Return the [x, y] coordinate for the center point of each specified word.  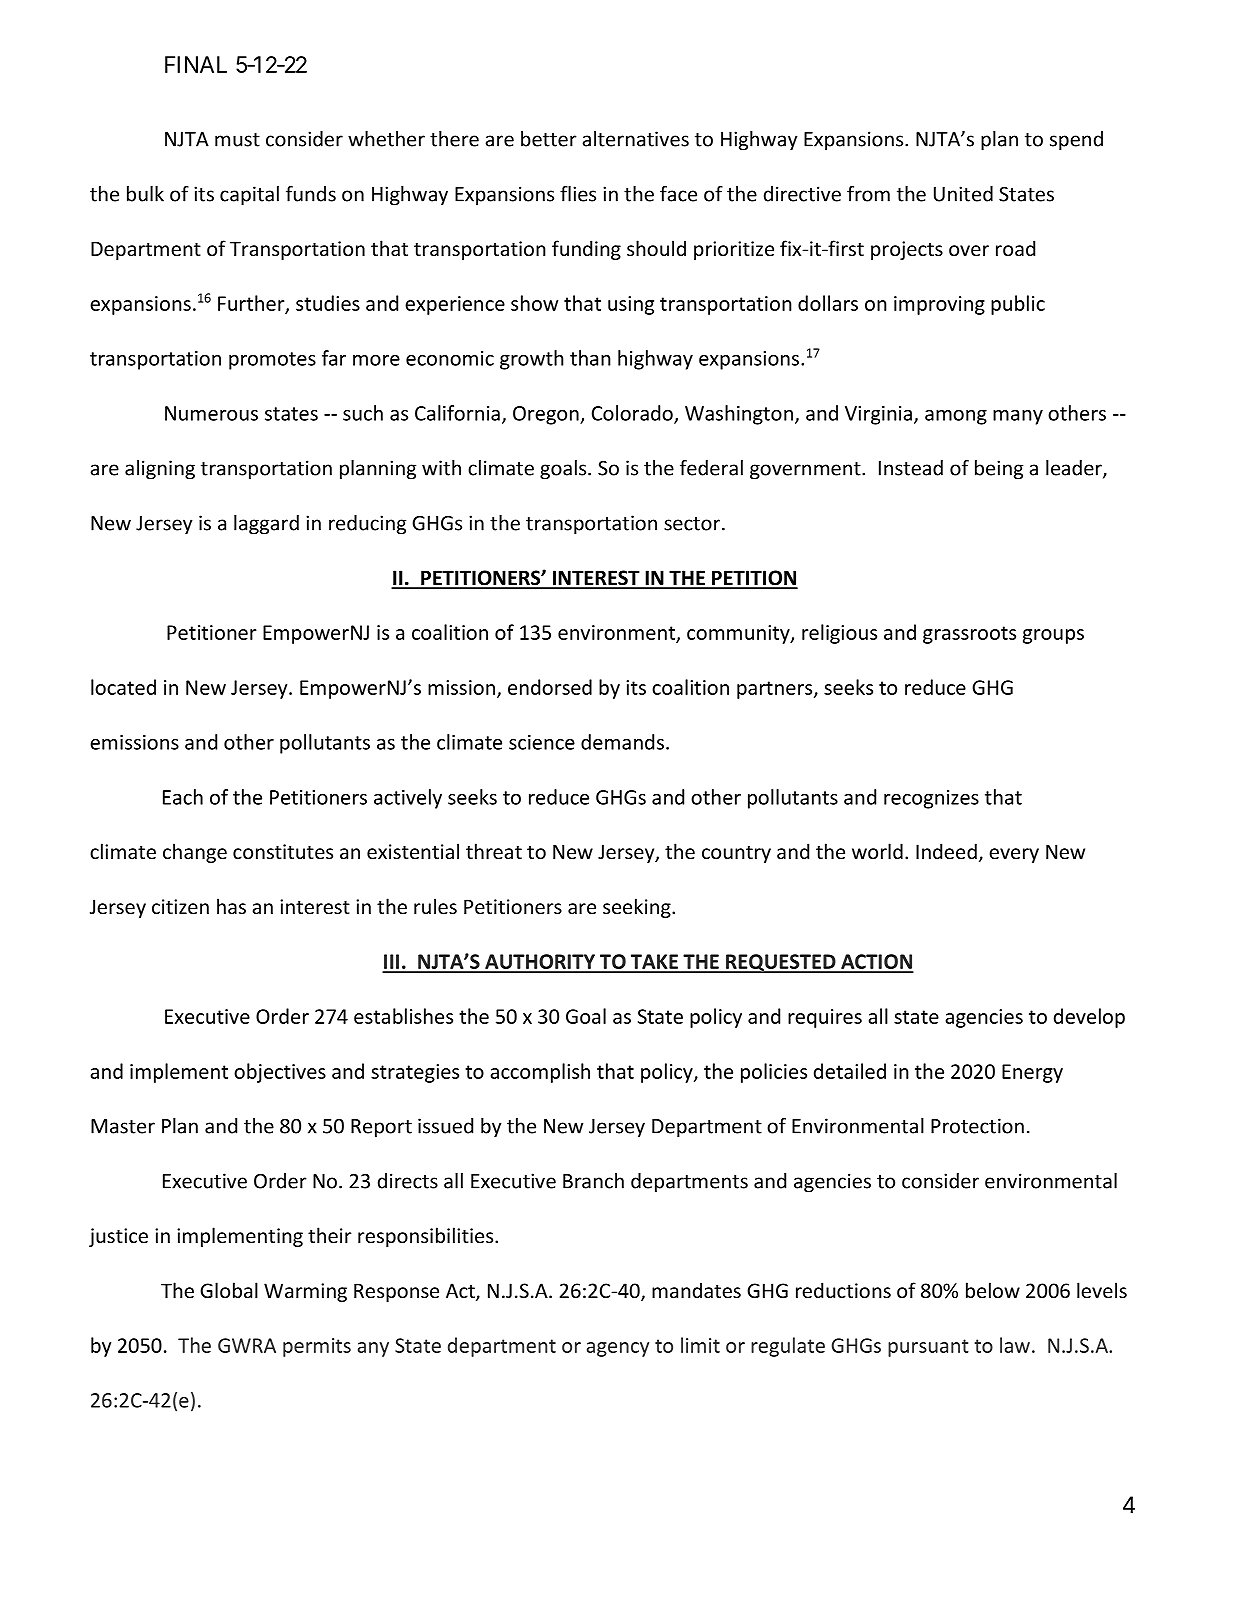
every [1014, 855]
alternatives [635, 139]
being [999, 470]
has [231, 906]
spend [1076, 141]
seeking [638, 908]
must [237, 140]
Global [229, 1290]
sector [692, 524]
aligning [160, 470]
